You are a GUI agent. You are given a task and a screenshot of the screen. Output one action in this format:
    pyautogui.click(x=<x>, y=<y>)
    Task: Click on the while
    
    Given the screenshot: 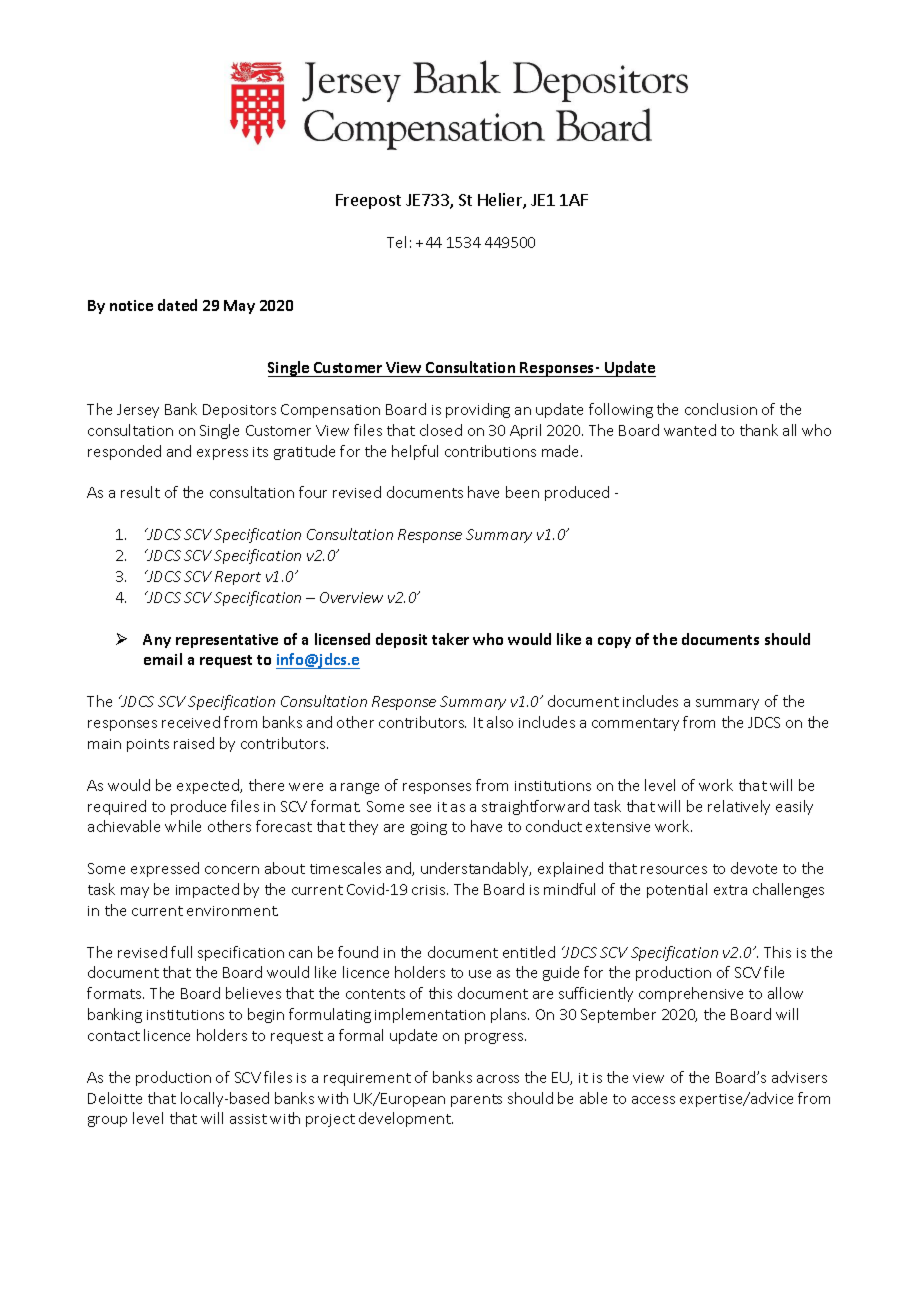 What is the action you would take?
    pyautogui.click(x=183, y=826)
